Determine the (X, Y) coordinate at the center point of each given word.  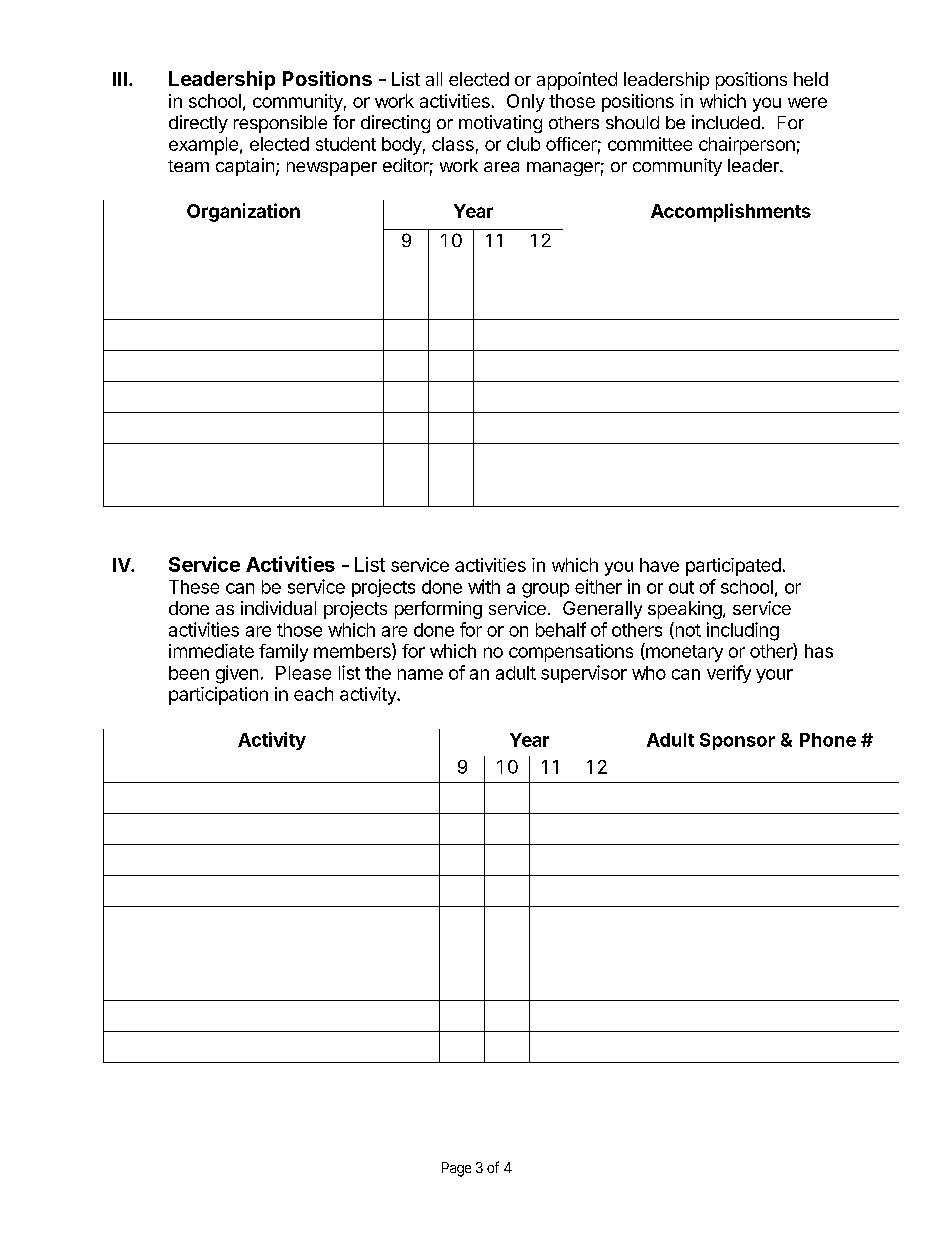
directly (198, 124)
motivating (500, 124)
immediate (211, 651)
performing (438, 610)
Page (456, 1169)
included (726, 122)
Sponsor (737, 741)
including (743, 631)
